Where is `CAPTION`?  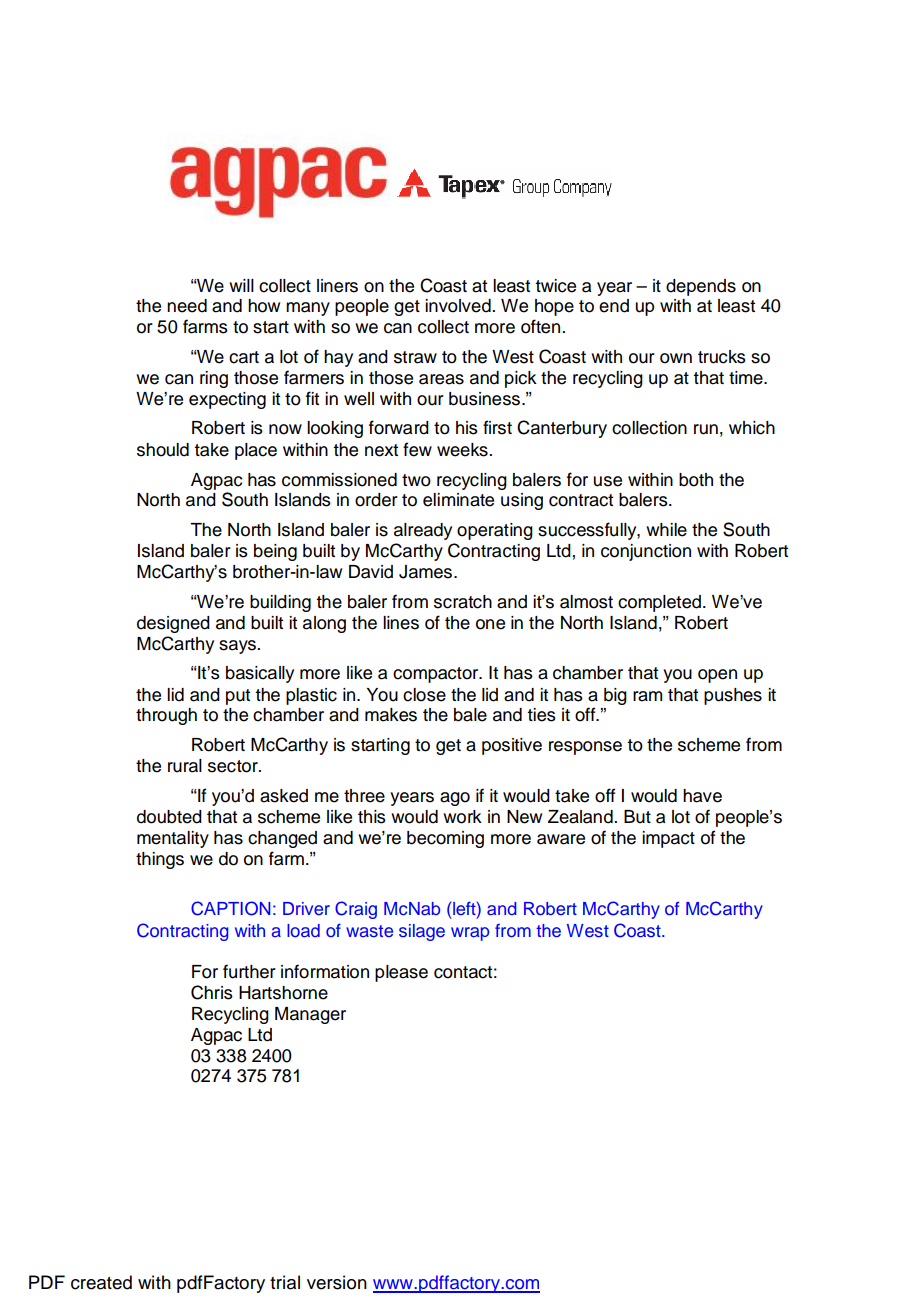
CAPTION is located at coordinates (231, 908).
